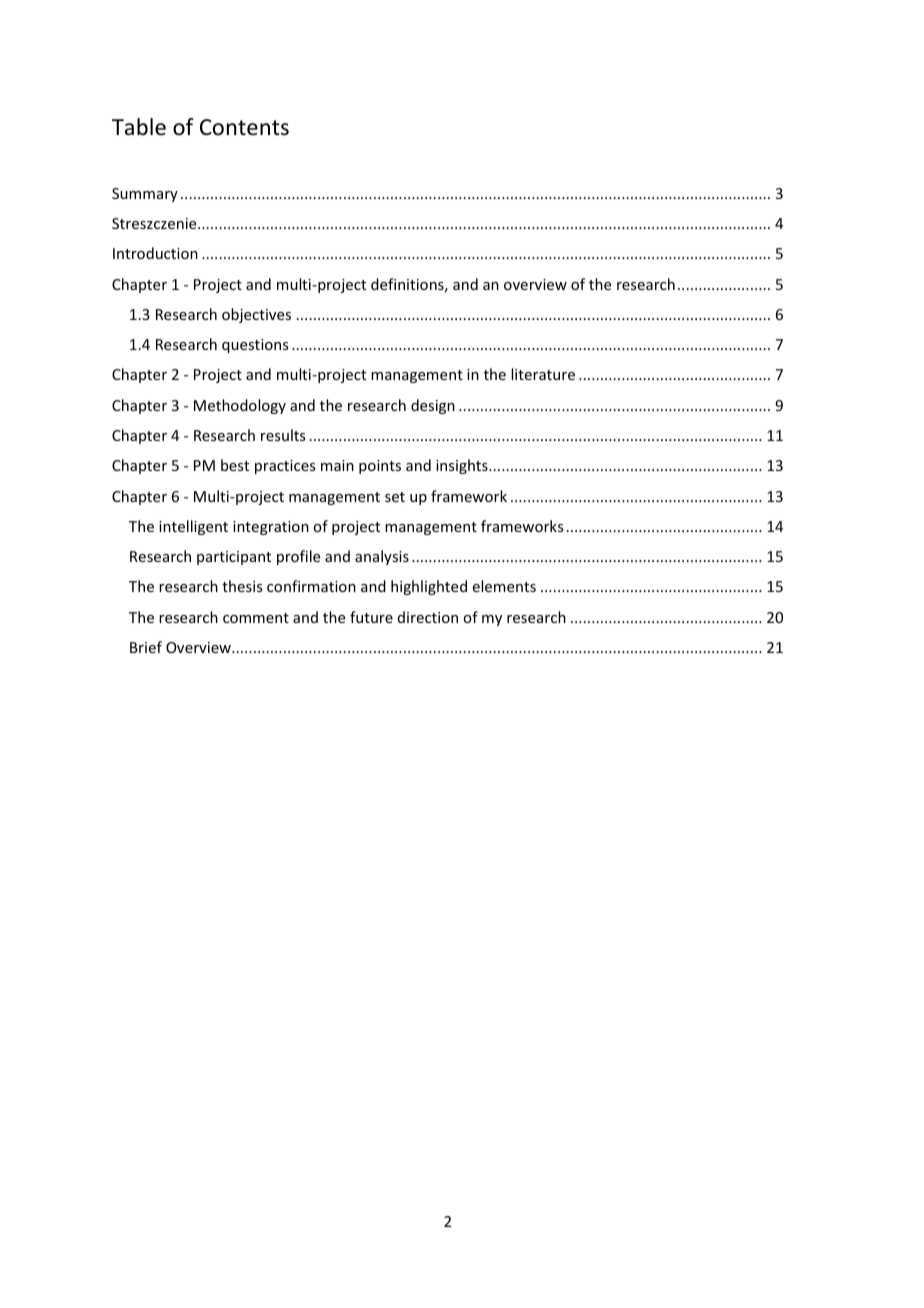 Image resolution: width=924 pixels, height=1308 pixels. Describe the element at coordinates (155, 253) in the page. I see `Introduction` at that location.
